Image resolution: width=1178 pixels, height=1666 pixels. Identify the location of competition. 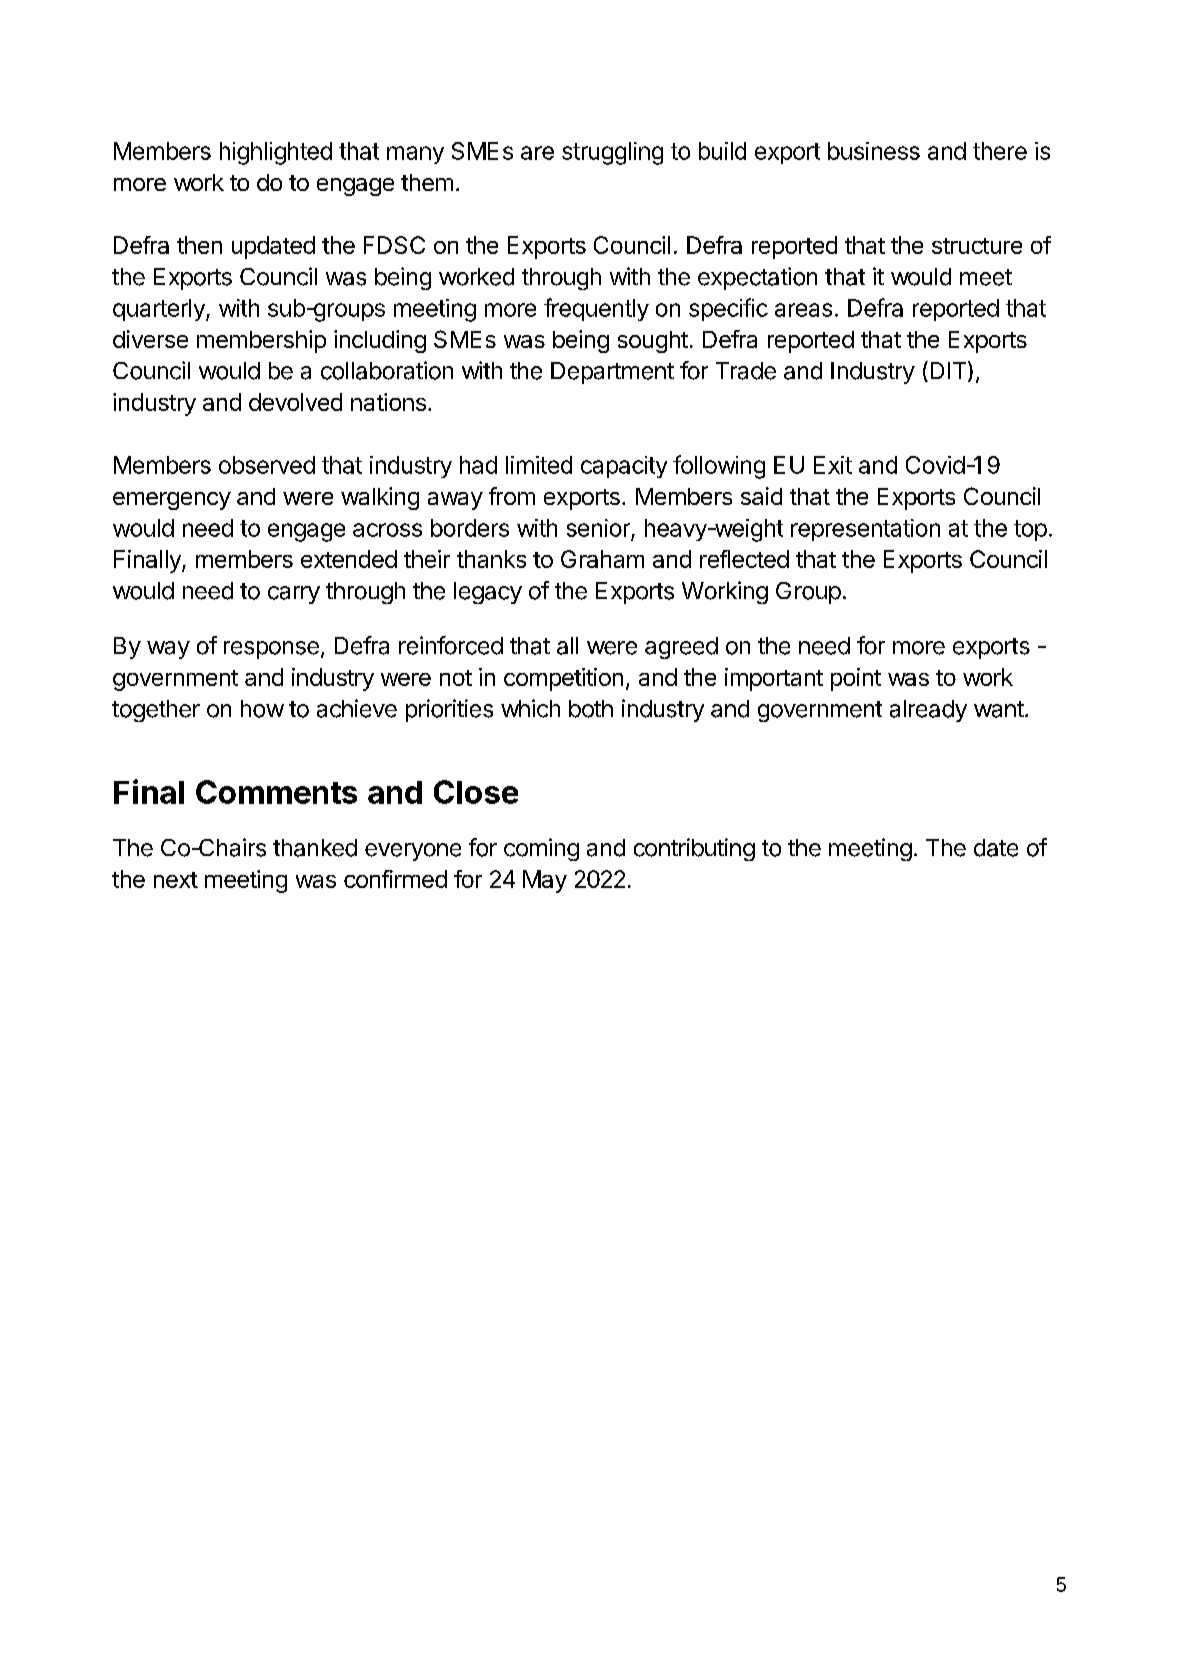
(563, 679).
